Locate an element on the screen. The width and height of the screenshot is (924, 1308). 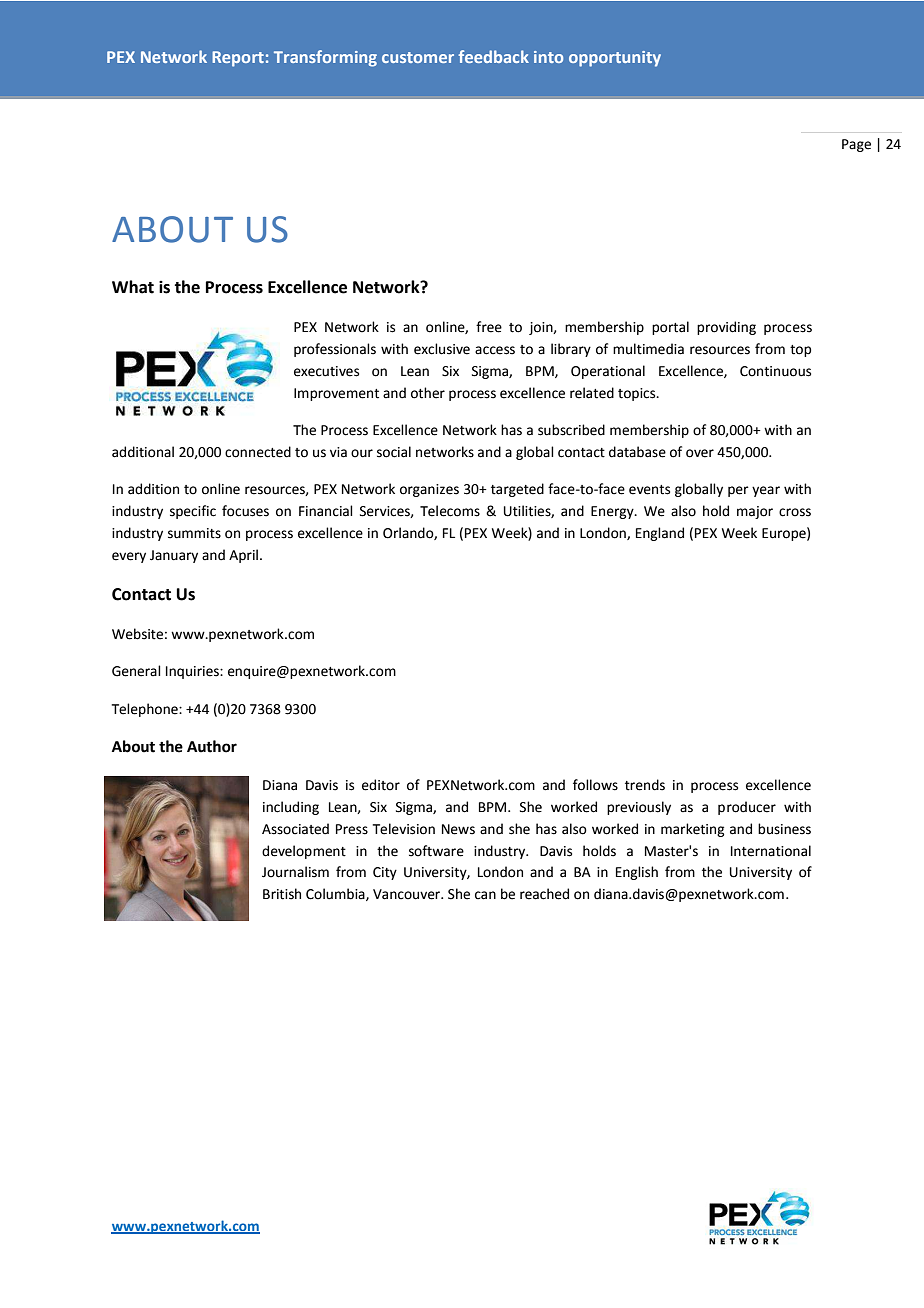
British is located at coordinates (282, 894).
